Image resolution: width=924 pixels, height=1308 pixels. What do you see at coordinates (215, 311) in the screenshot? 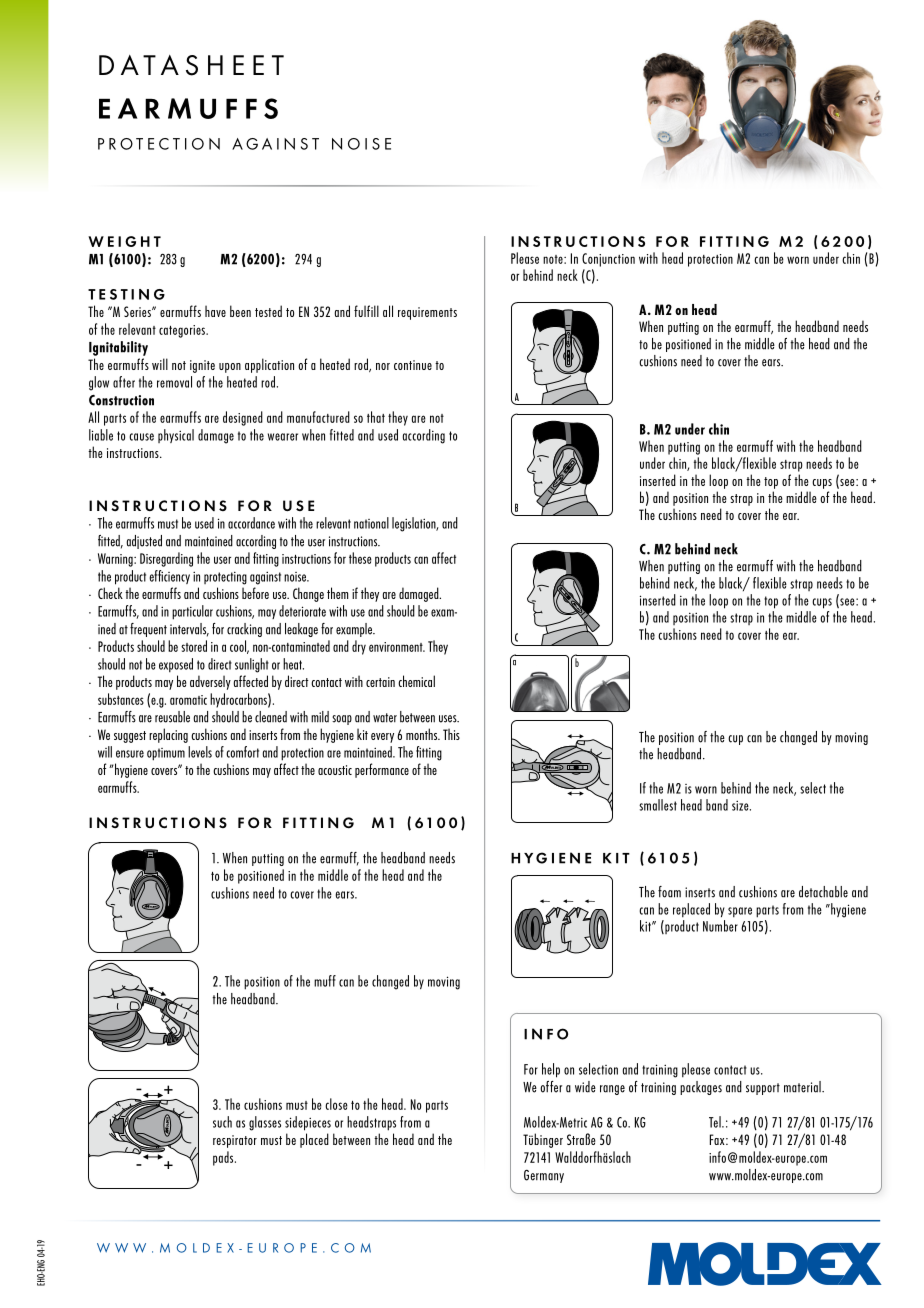
I see `have` at bounding box center [215, 311].
